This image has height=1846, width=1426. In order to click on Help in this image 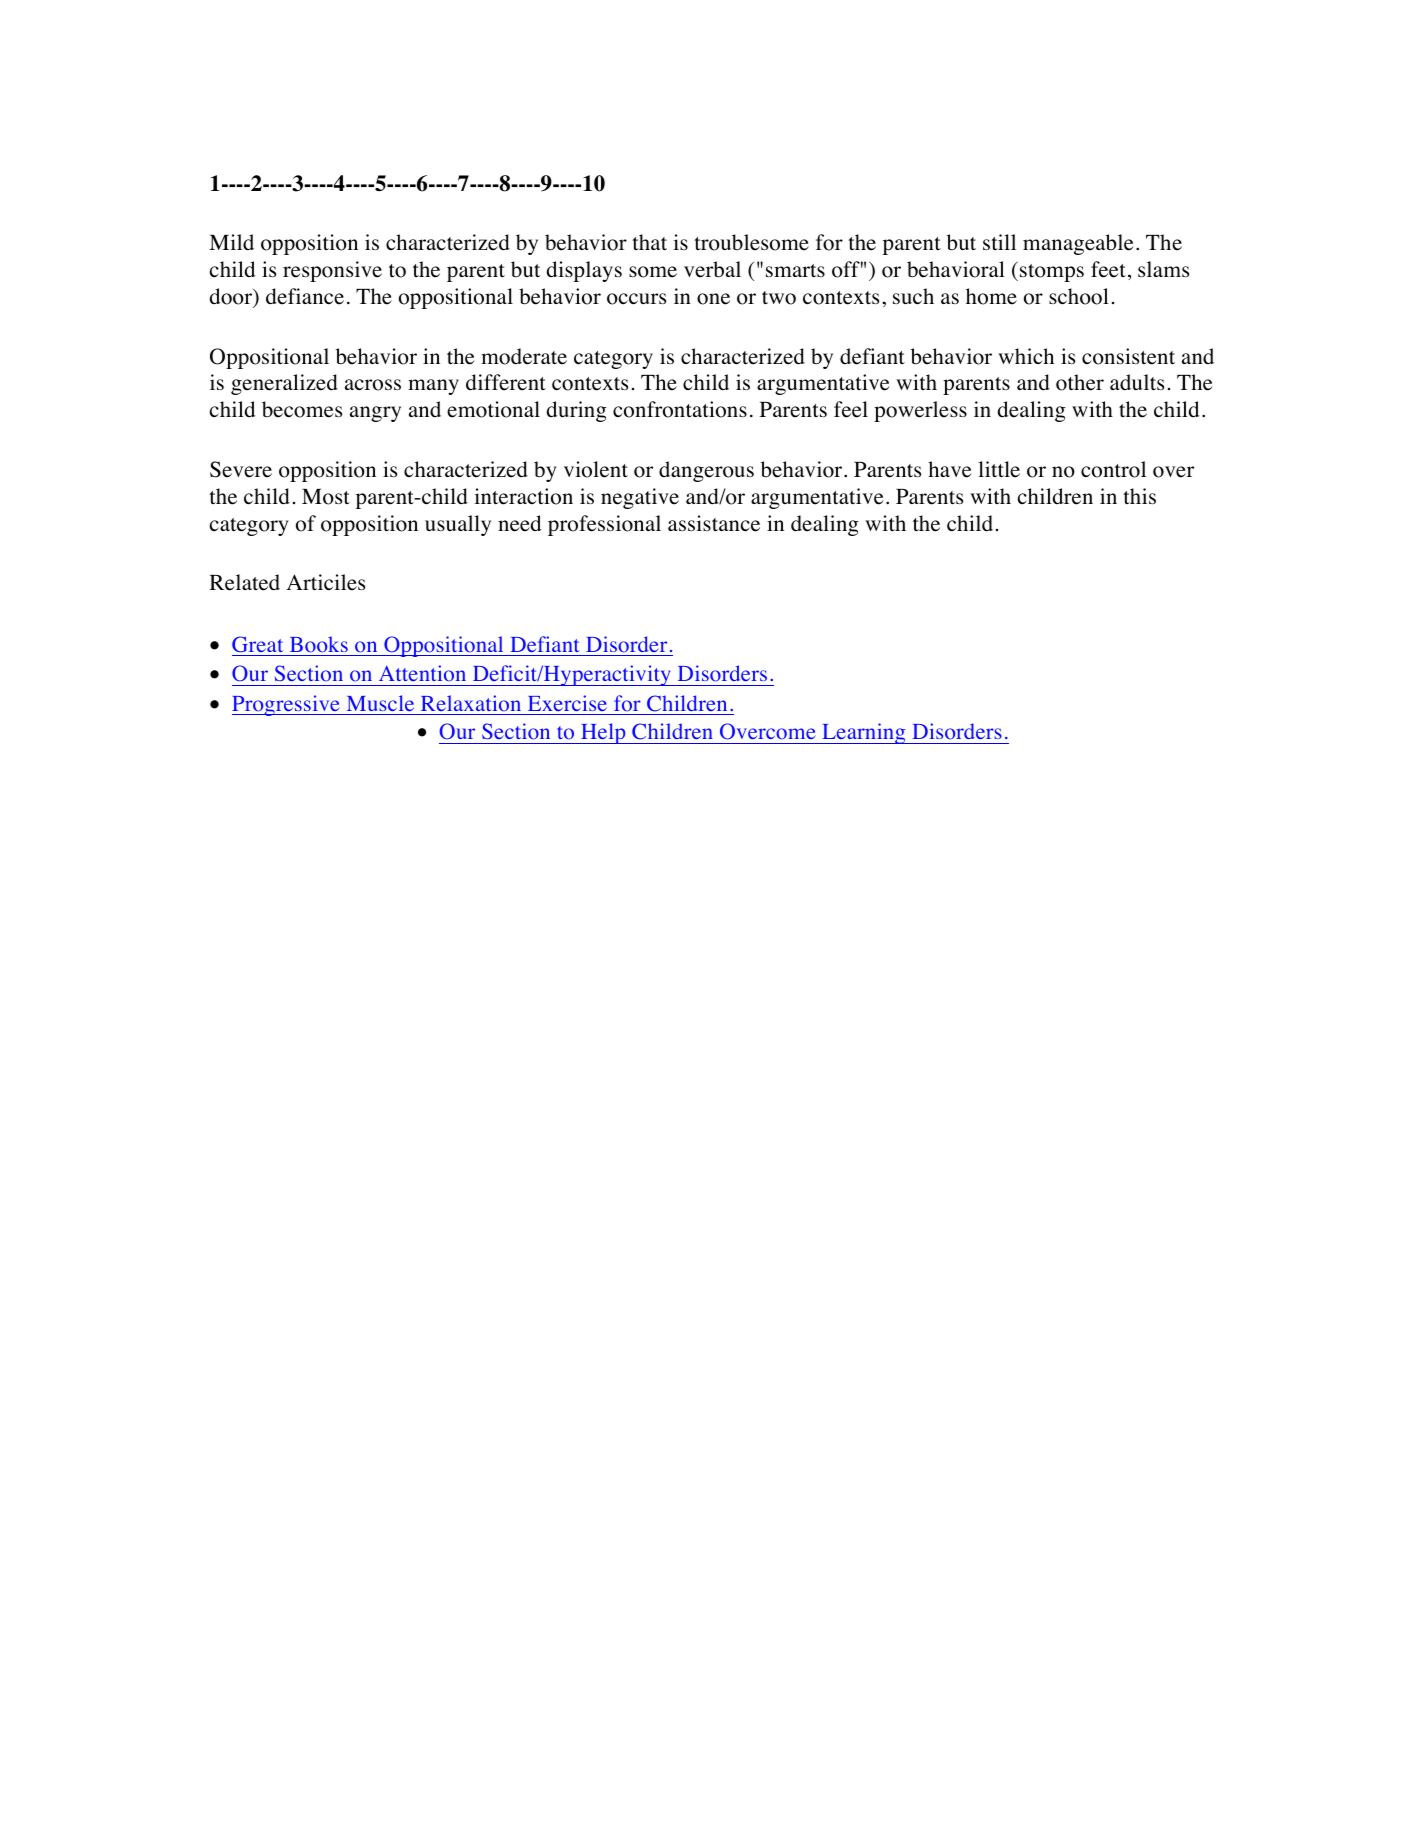, I will do `click(603, 733)`.
